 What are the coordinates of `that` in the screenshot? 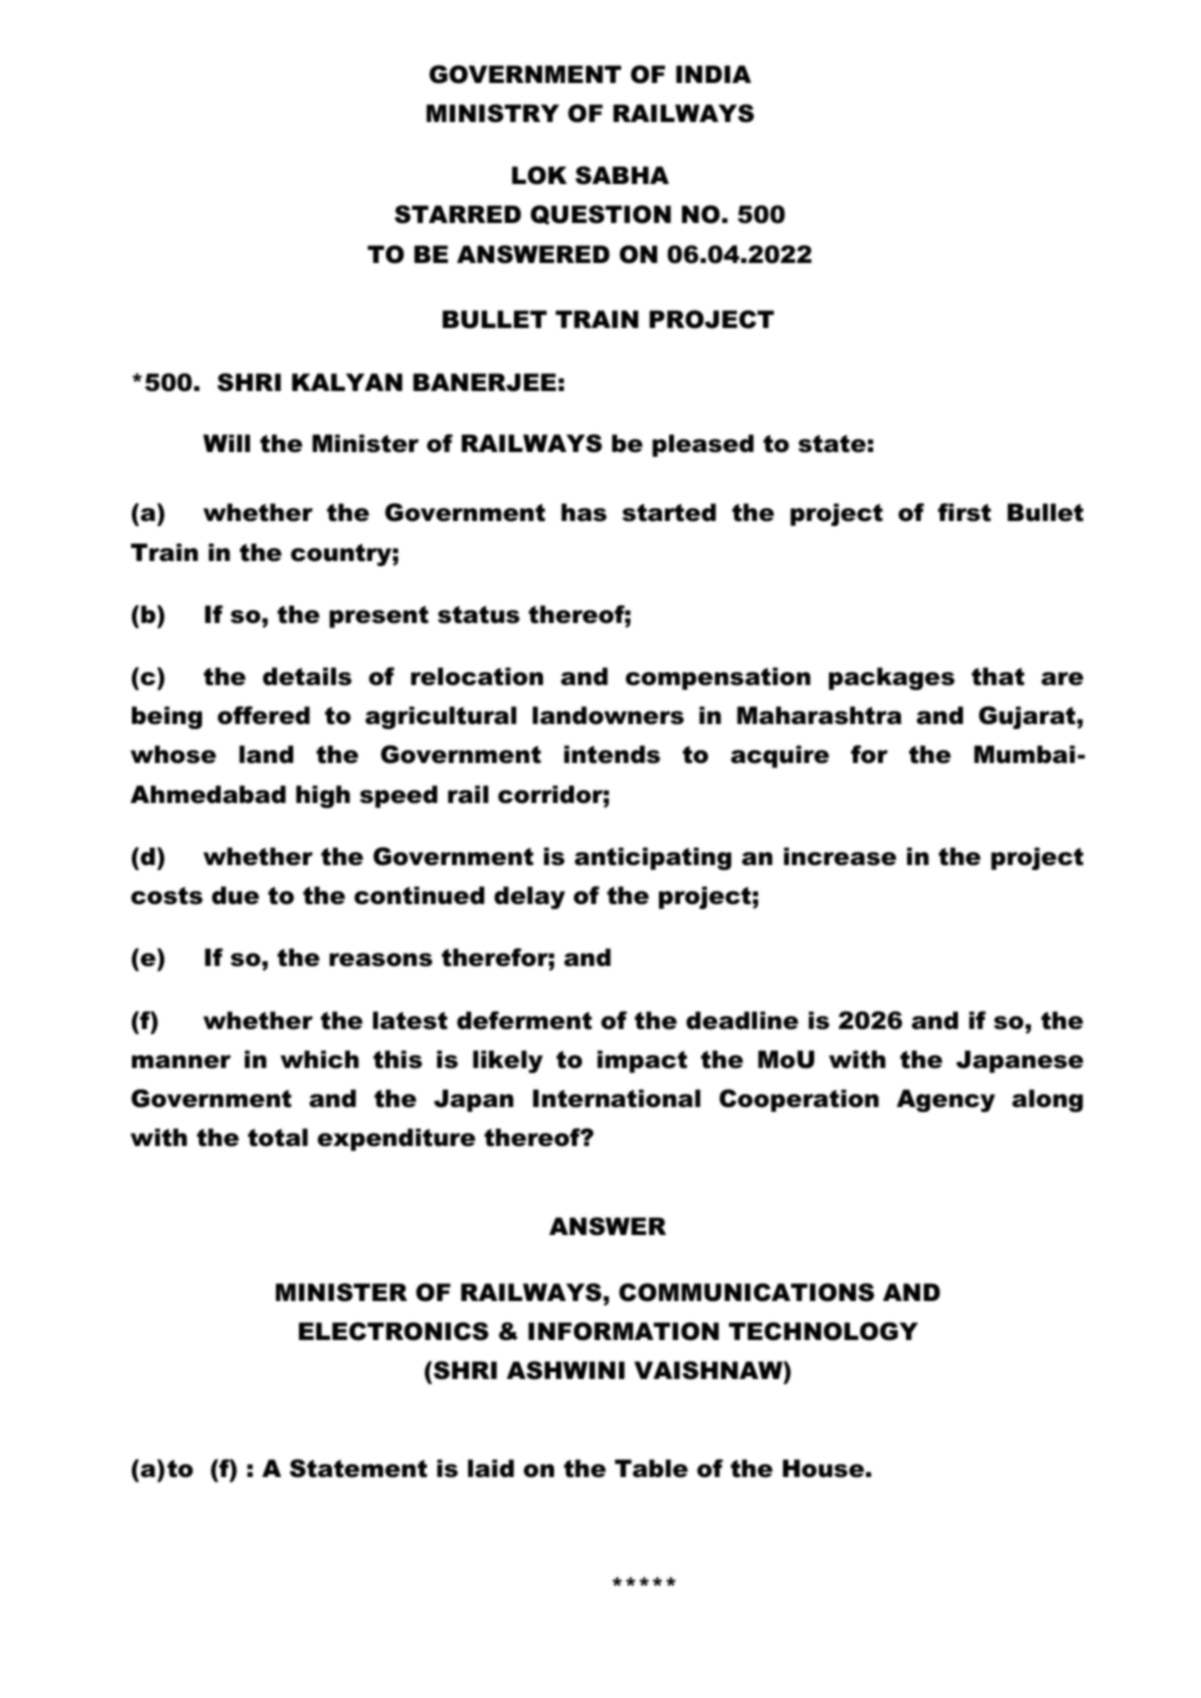 It's located at (998, 676).
